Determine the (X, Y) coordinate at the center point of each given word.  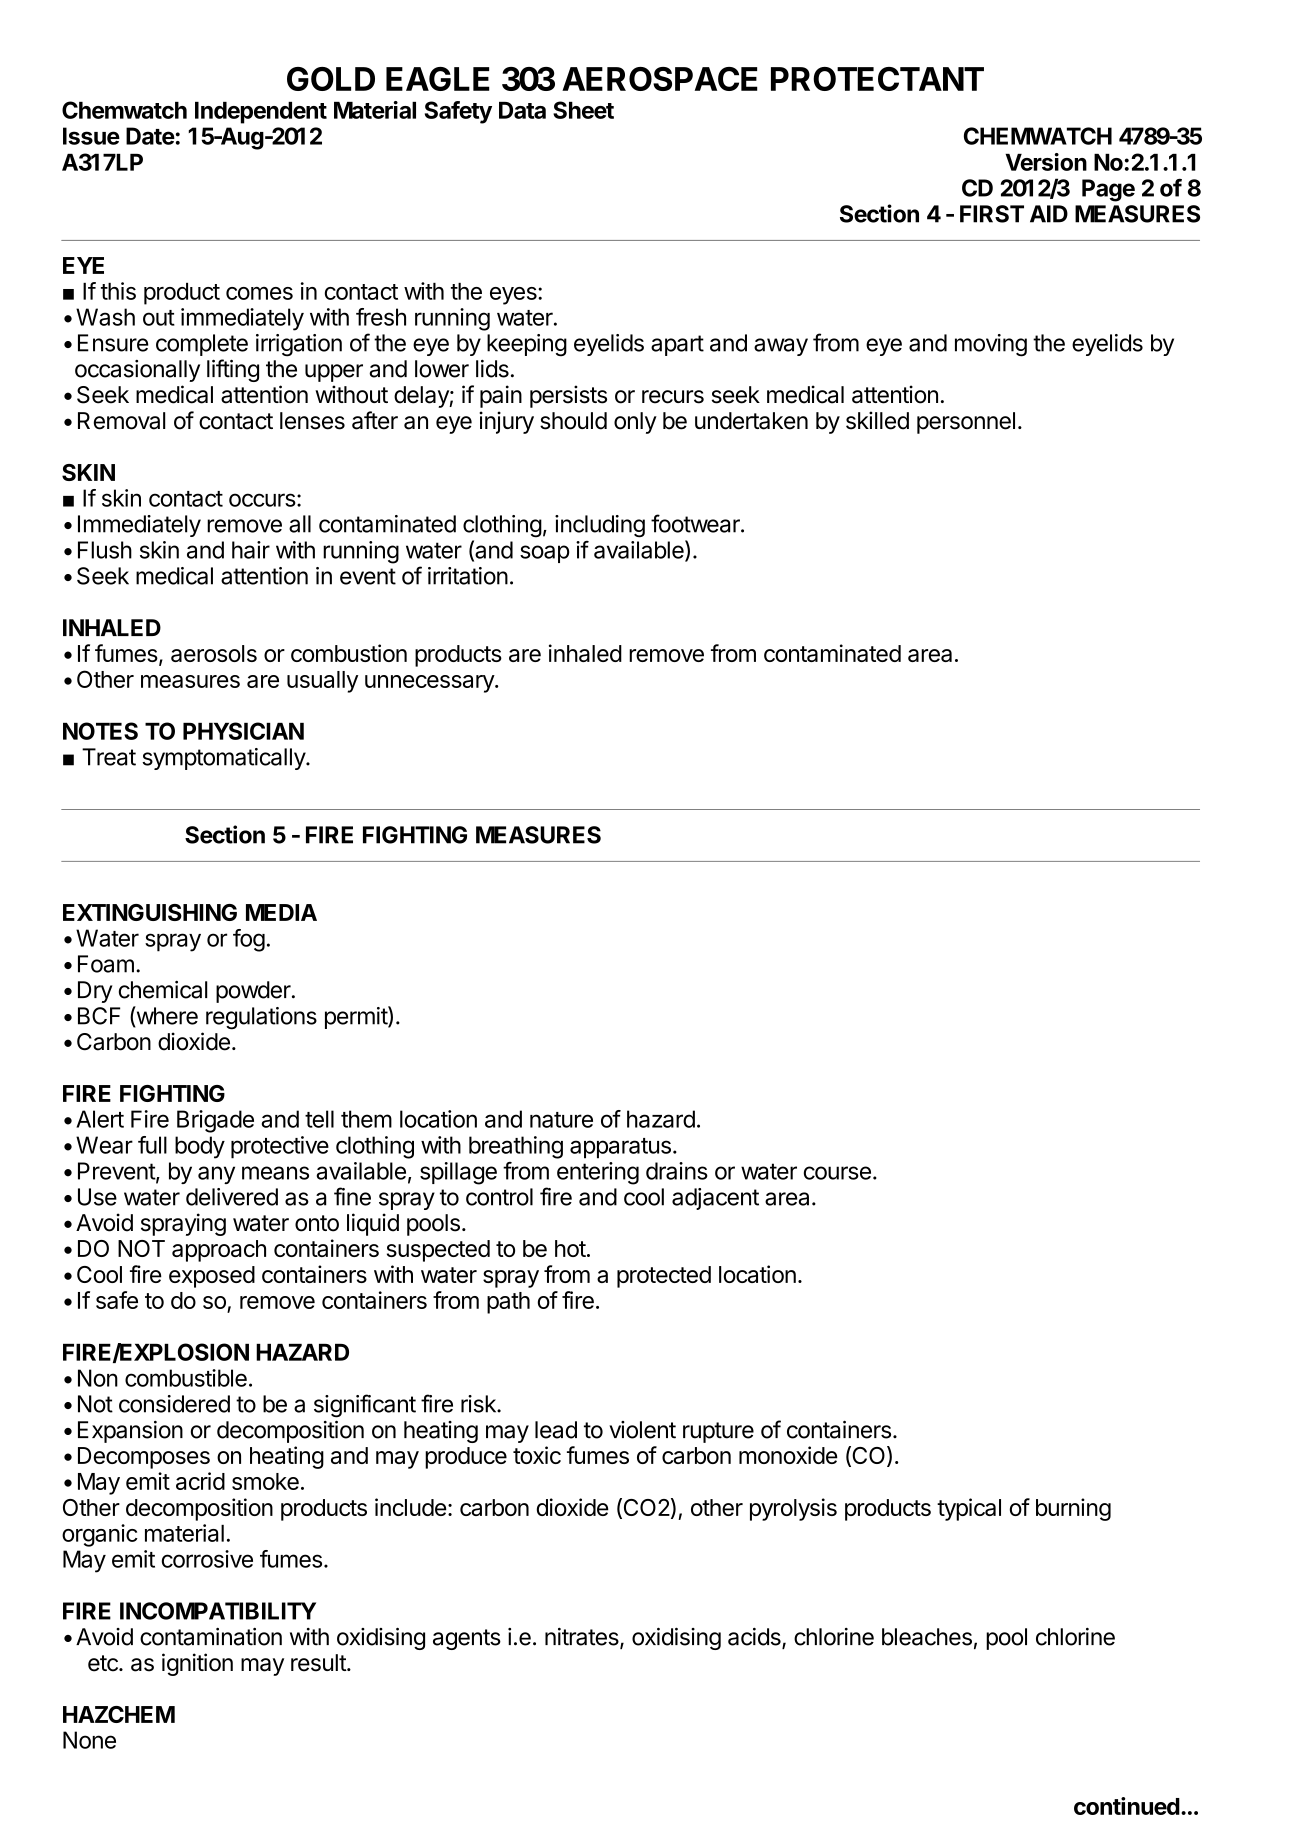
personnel (966, 423)
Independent (261, 113)
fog (249, 940)
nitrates (583, 1638)
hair (251, 550)
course (837, 1173)
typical (969, 1509)
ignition (197, 1664)
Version (1046, 162)
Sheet (583, 110)
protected (664, 1277)
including (600, 526)
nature (561, 1120)
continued (1127, 1806)
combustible (186, 1378)
